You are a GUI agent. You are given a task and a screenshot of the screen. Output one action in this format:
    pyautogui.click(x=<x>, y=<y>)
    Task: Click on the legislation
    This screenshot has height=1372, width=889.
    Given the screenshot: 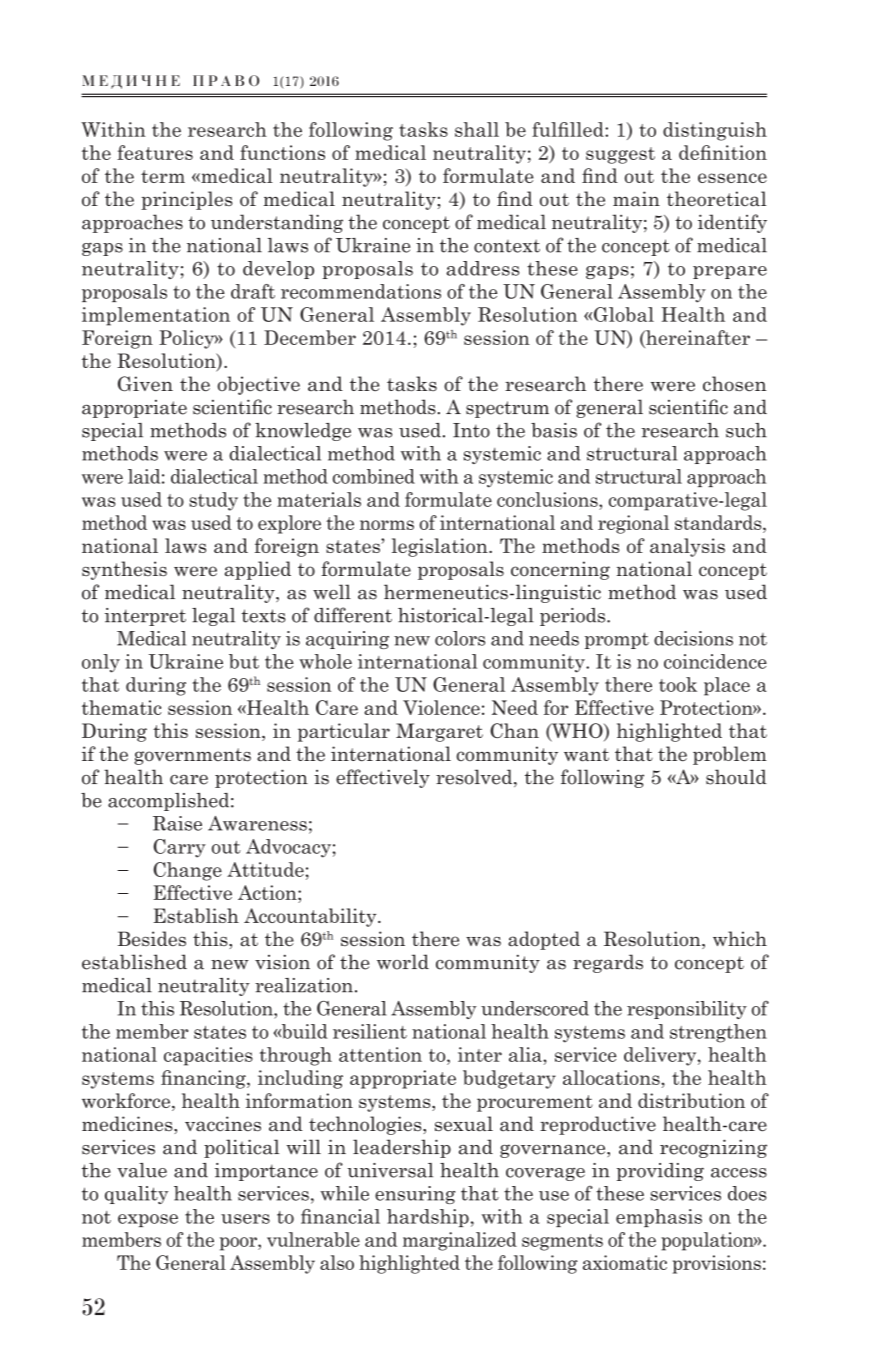 What is the action you would take?
    pyautogui.click(x=441, y=547)
